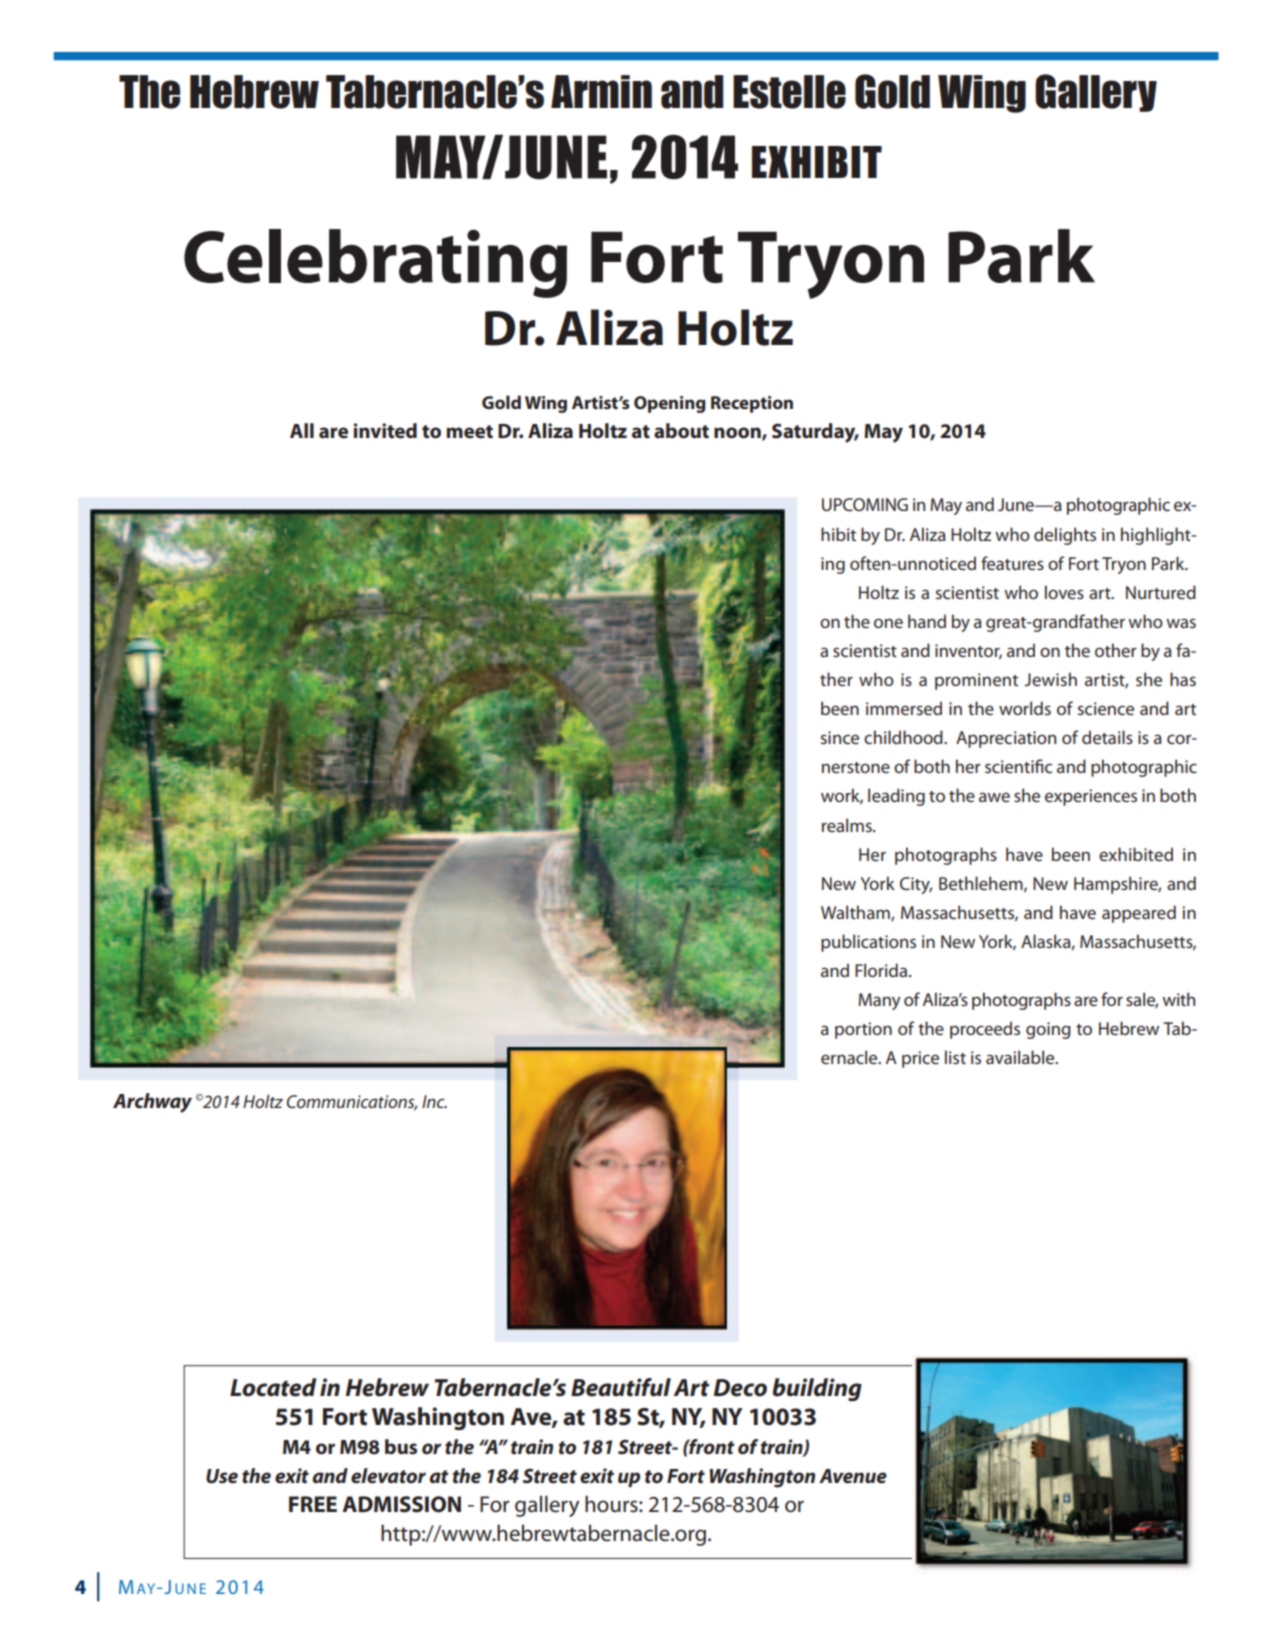  I want to click on Estelle, so click(789, 92).
